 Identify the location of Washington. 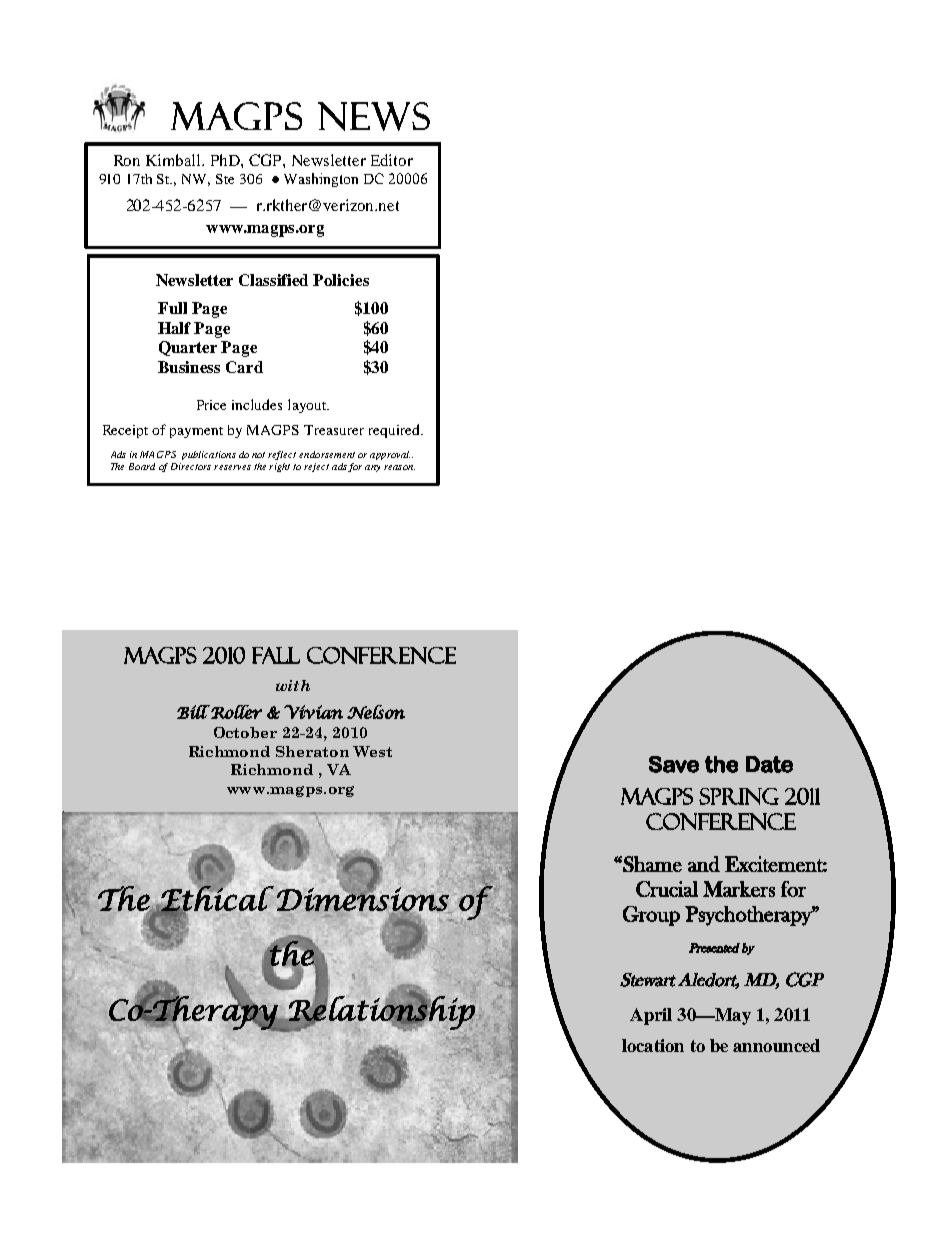
(321, 180).
